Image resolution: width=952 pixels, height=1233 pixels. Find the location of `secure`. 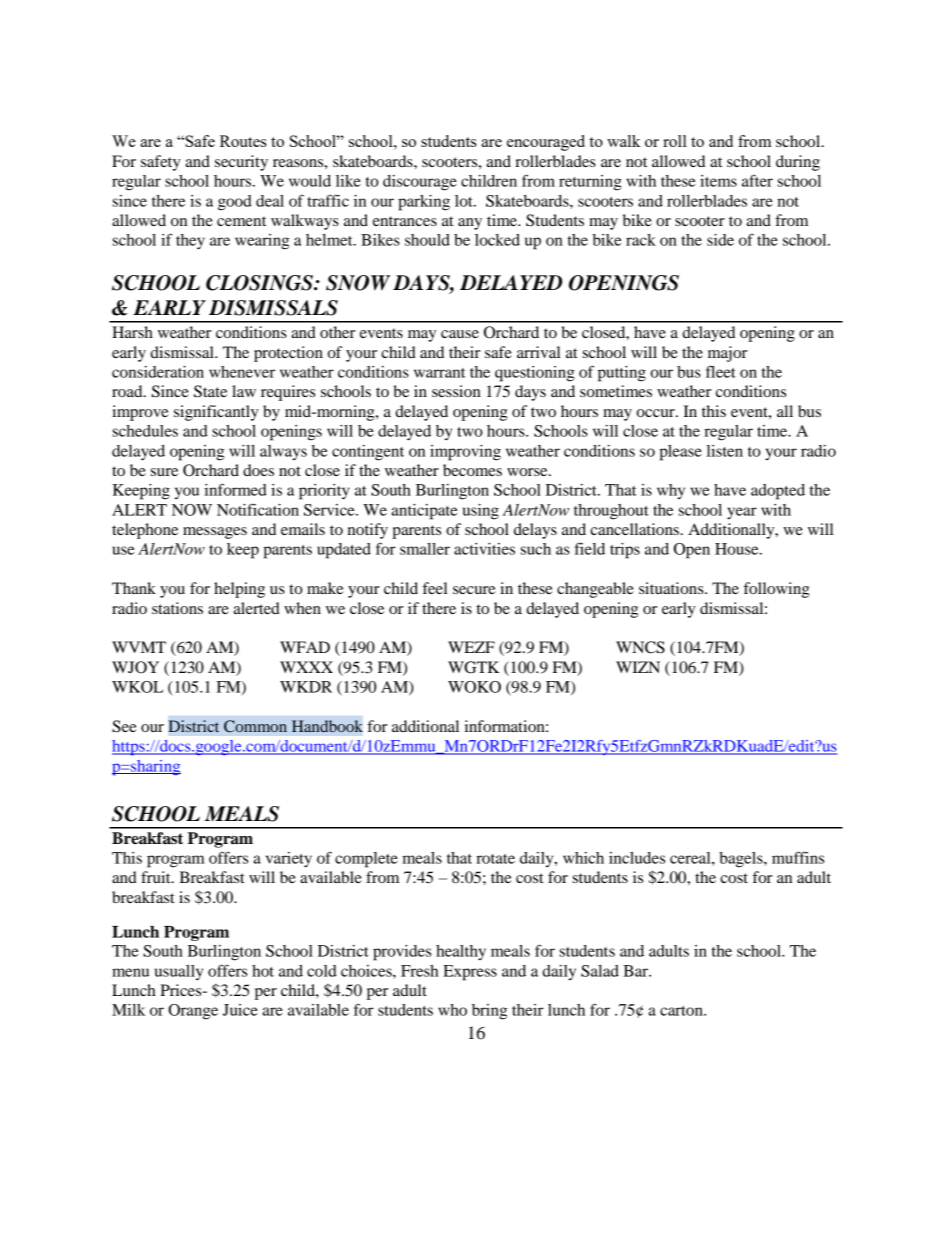

secure is located at coordinates (474, 590).
